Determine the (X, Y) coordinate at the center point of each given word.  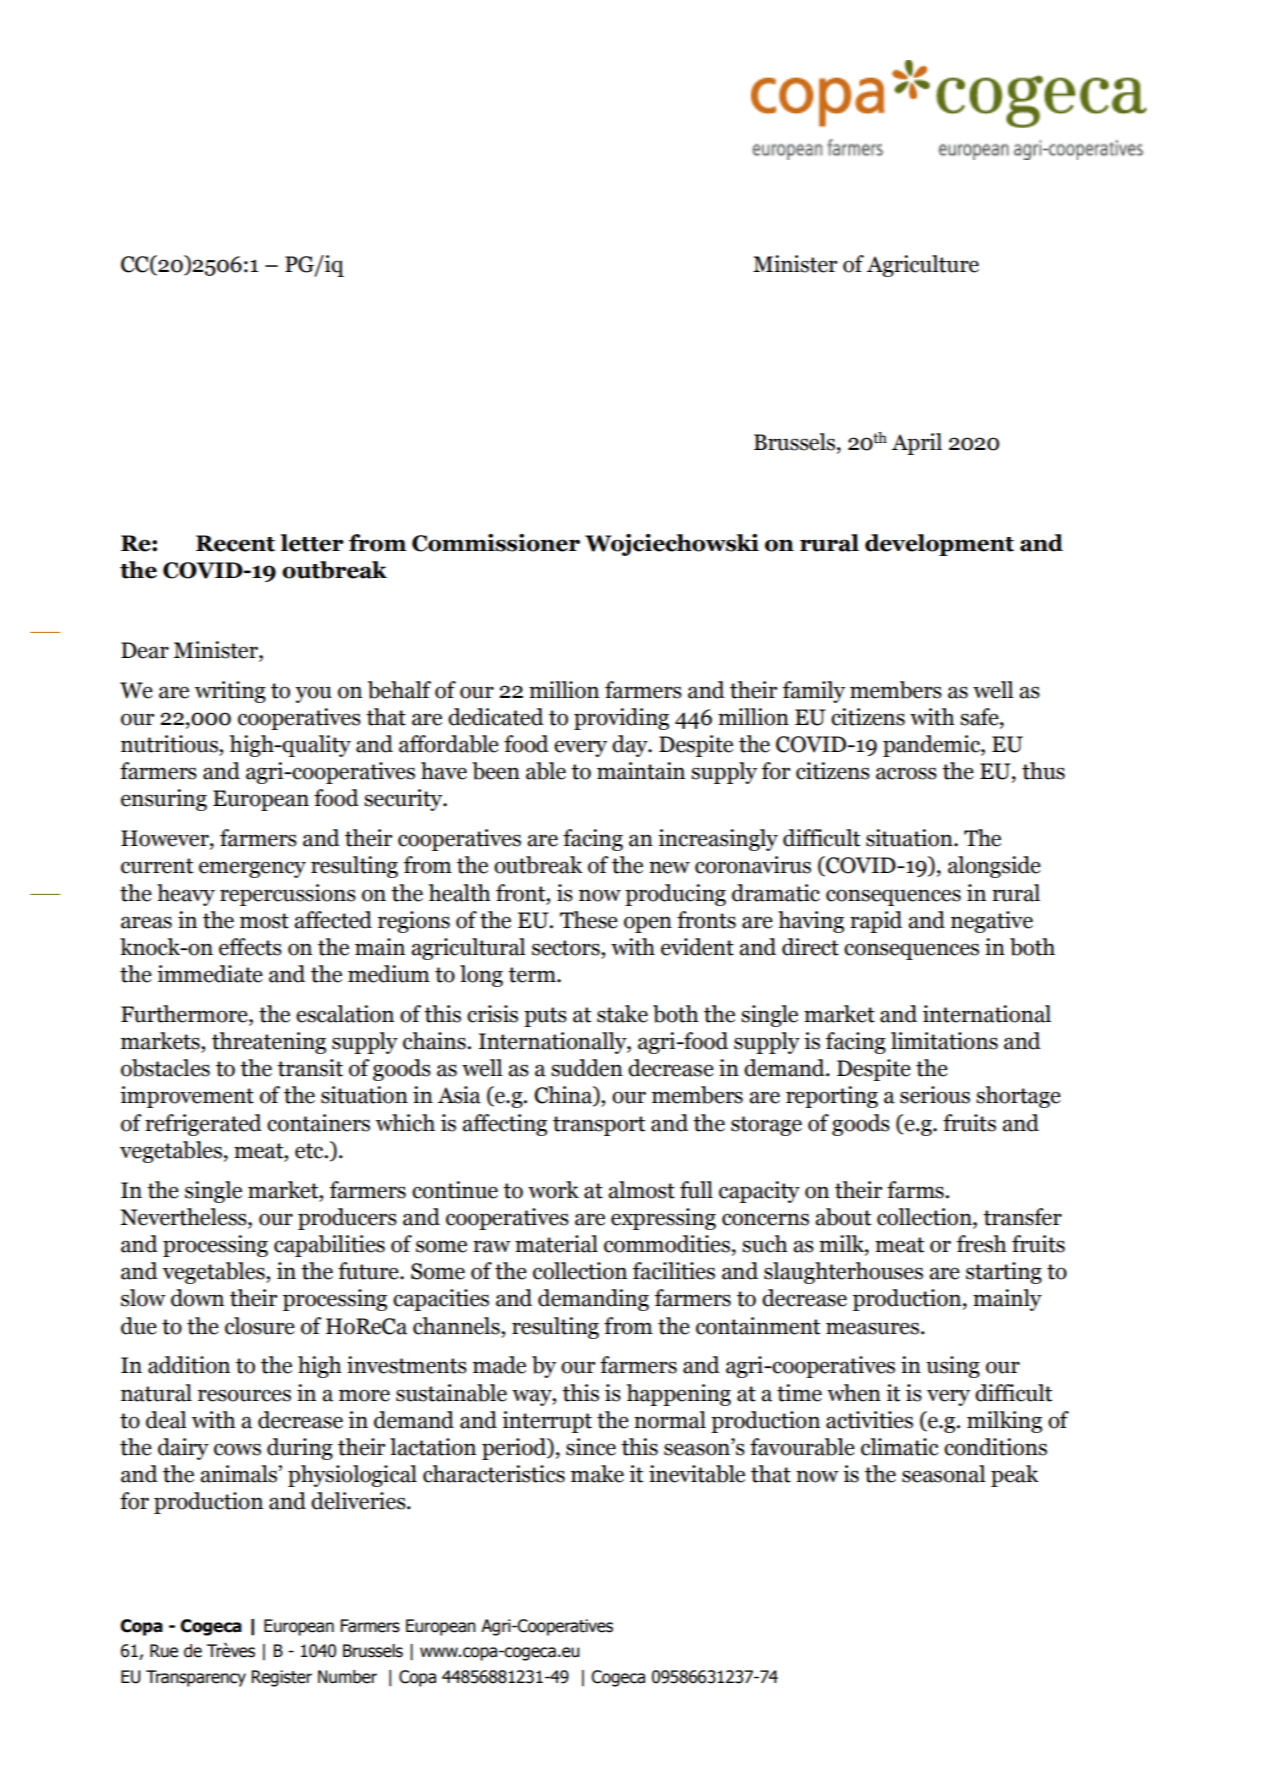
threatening (269, 1043)
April (917, 444)
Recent (235, 543)
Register (282, 1678)
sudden (587, 1068)
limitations (944, 1041)
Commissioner (496, 543)
